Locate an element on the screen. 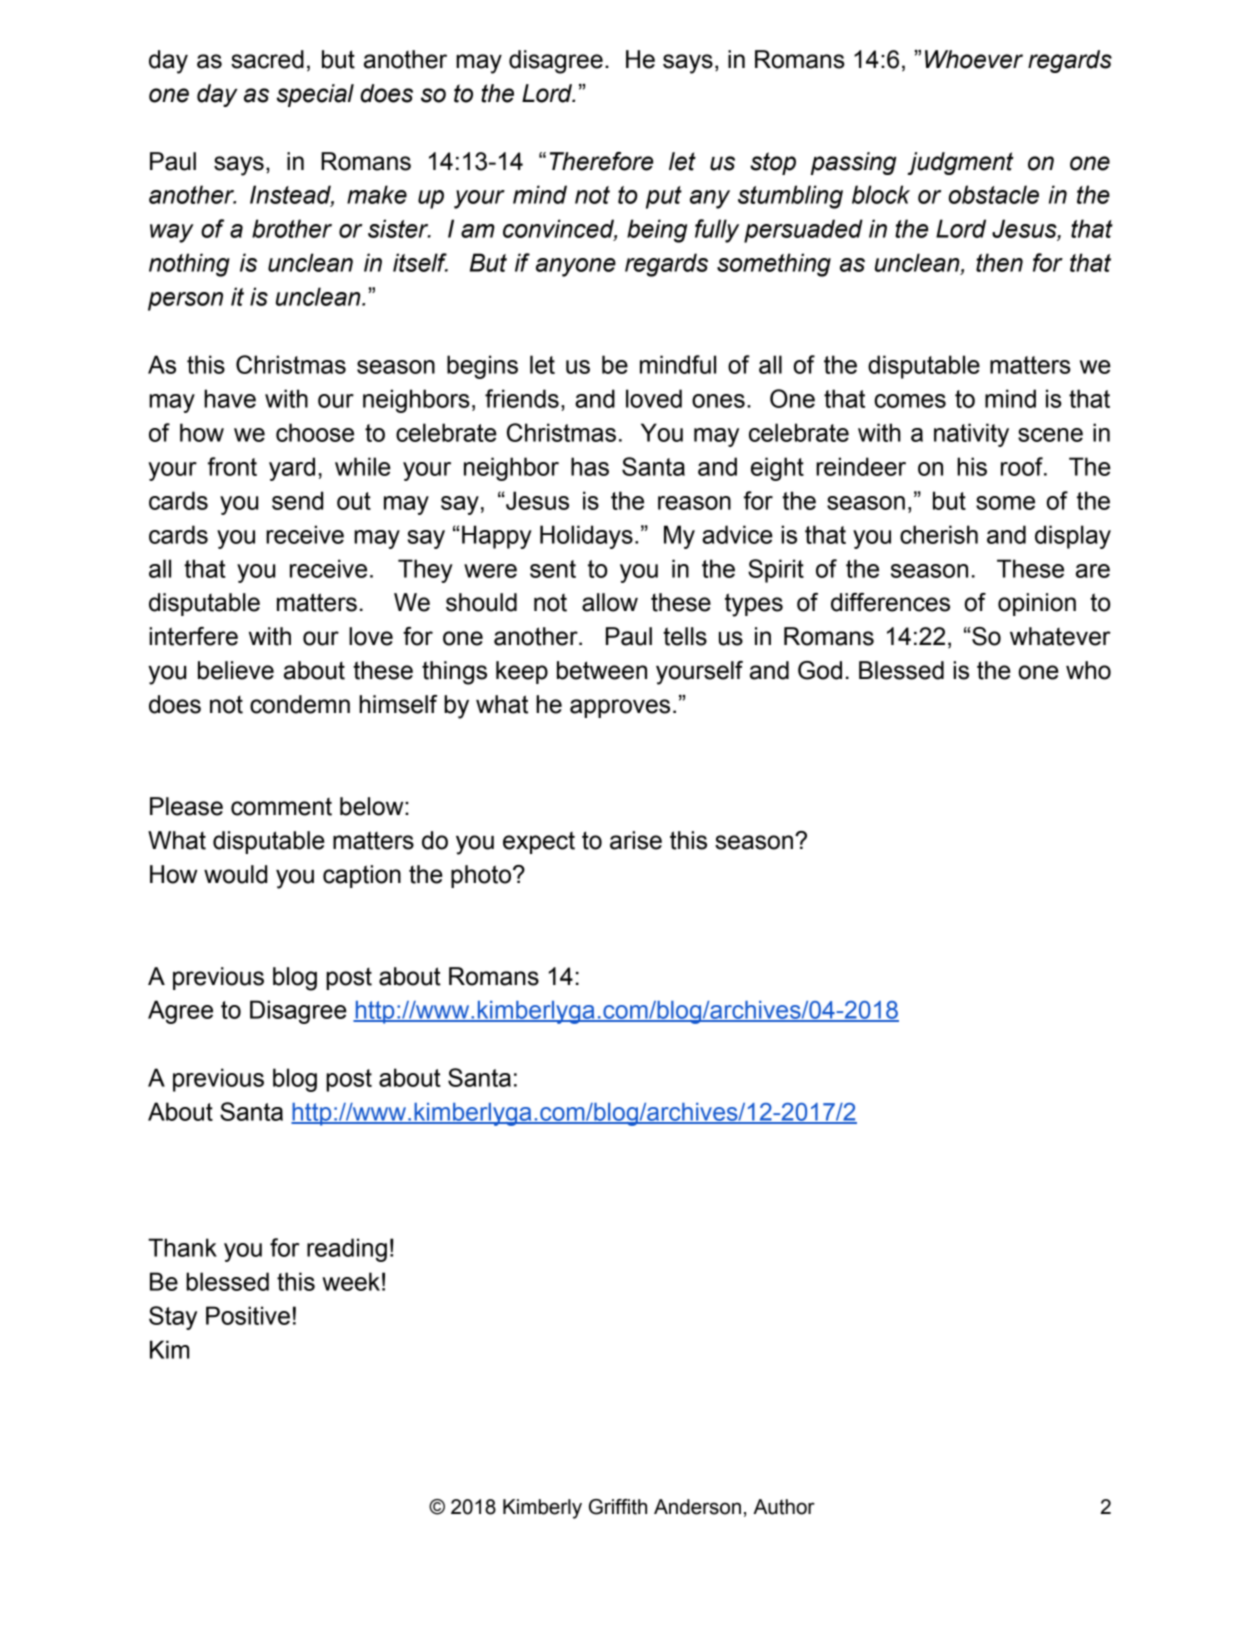  Therefore is located at coordinates (601, 161).
